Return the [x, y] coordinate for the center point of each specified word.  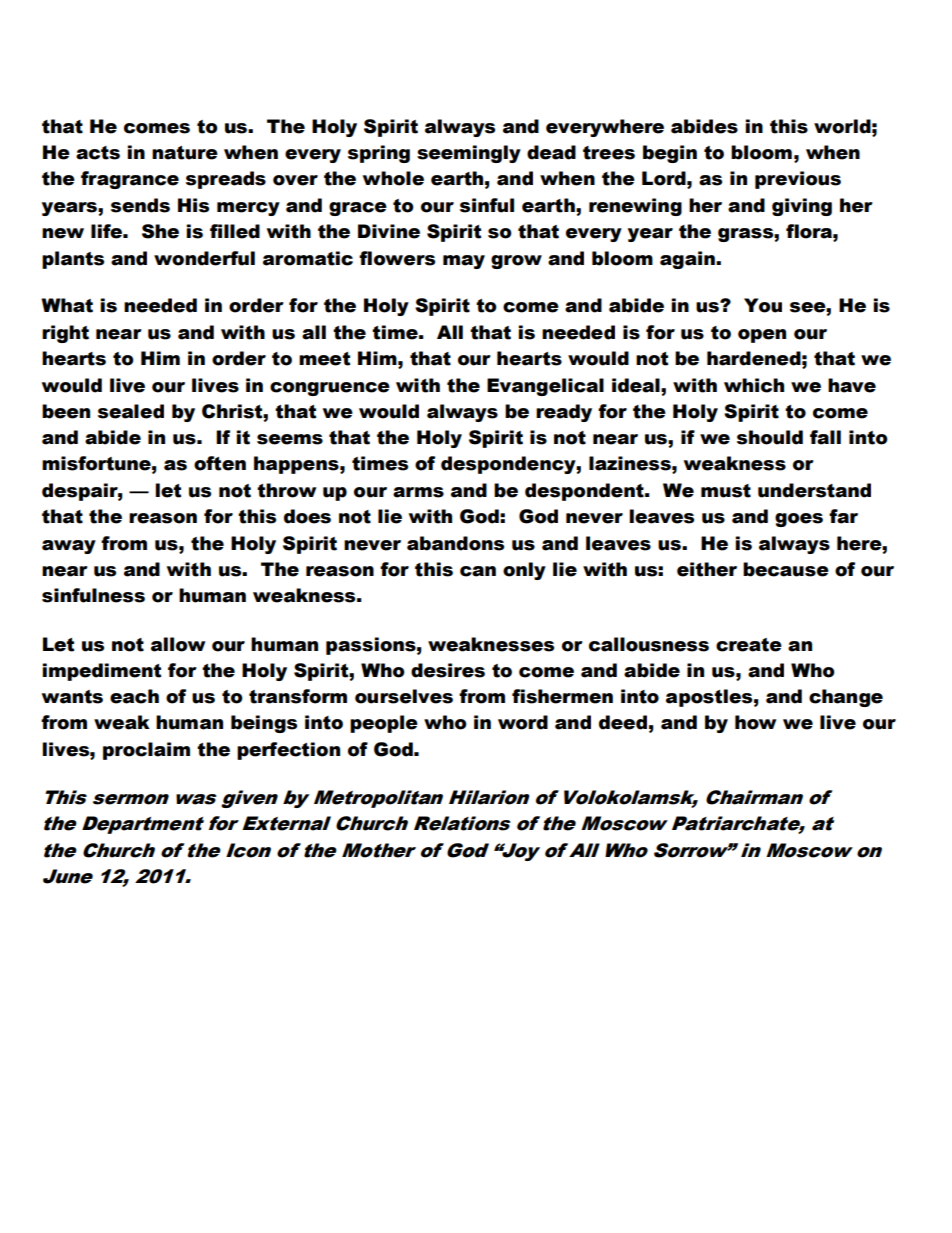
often [220, 463]
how [755, 722]
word [523, 722]
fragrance [130, 180]
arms [418, 492]
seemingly [469, 154]
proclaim [146, 751]
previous [798, 180]
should [770, 437]
